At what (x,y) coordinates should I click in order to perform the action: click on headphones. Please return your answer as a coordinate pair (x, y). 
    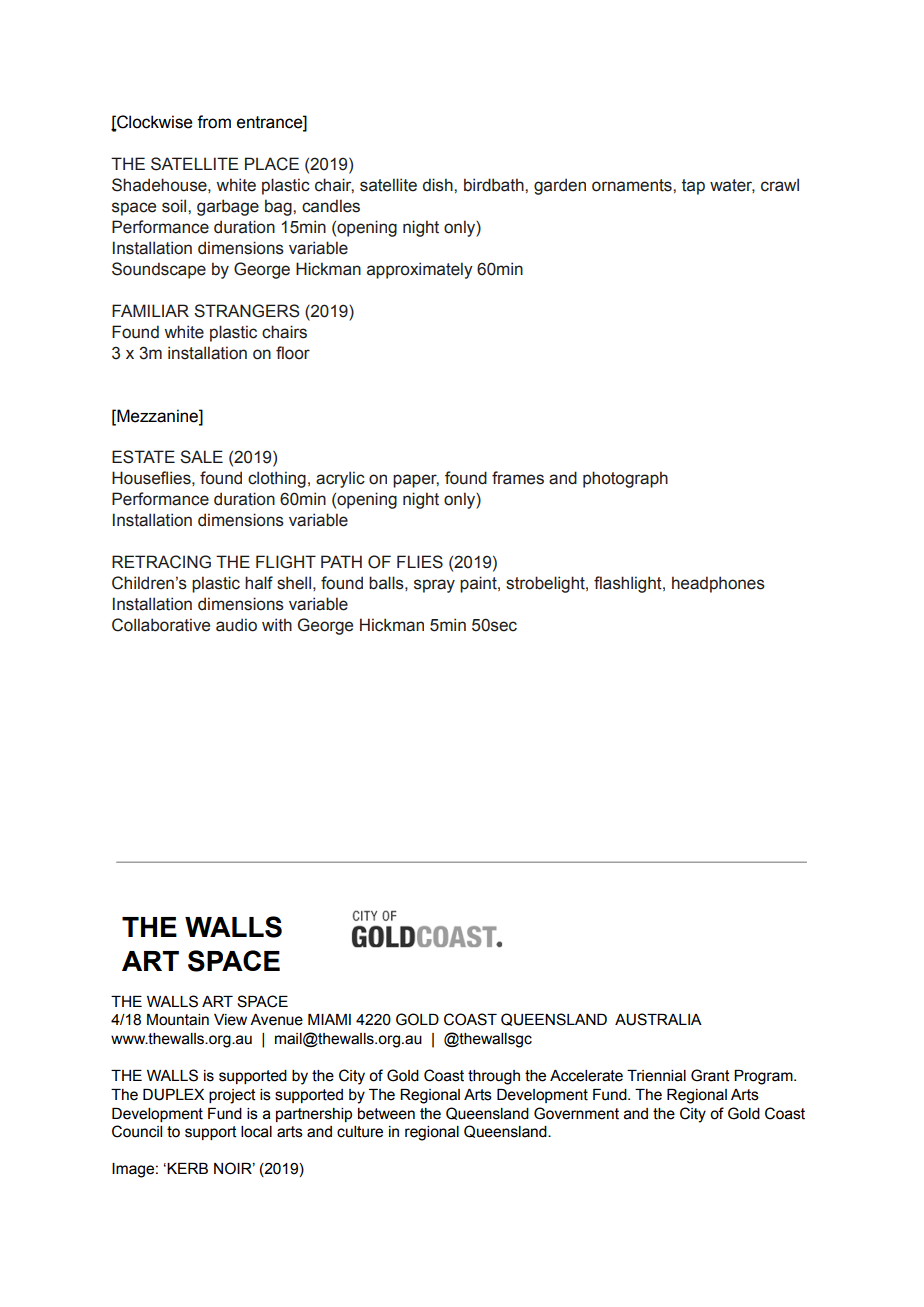
    Looking at the image, I should click on (718, 584).
